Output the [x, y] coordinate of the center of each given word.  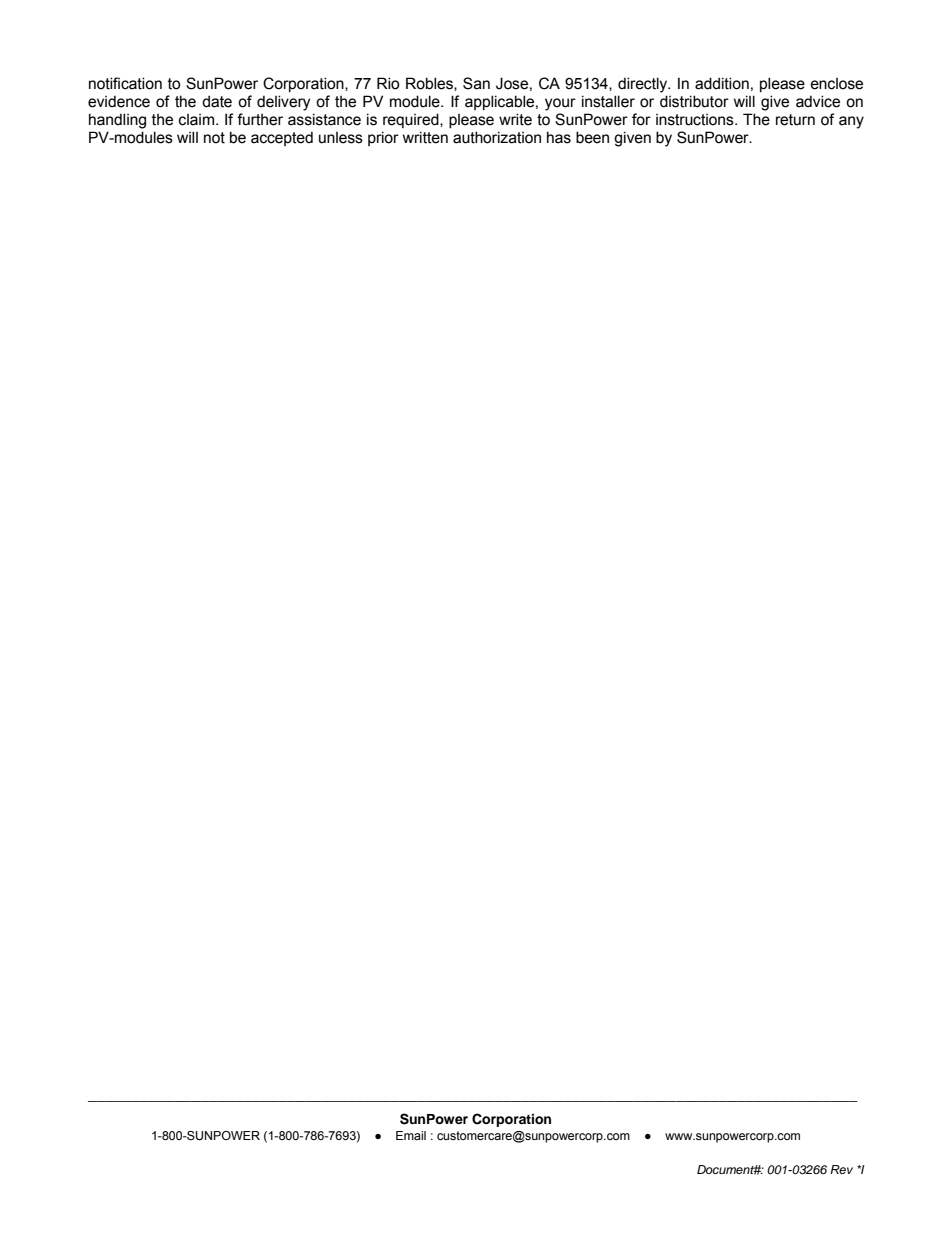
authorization [497, 137]
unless [341, 138]
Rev [841, 1169]
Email [411, 1135]
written [425, 137]
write [515, 119]
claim [196, 120]
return [795, 120]
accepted [282, 138]
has [559, 137]
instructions [696, 120]
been [592, 137]
